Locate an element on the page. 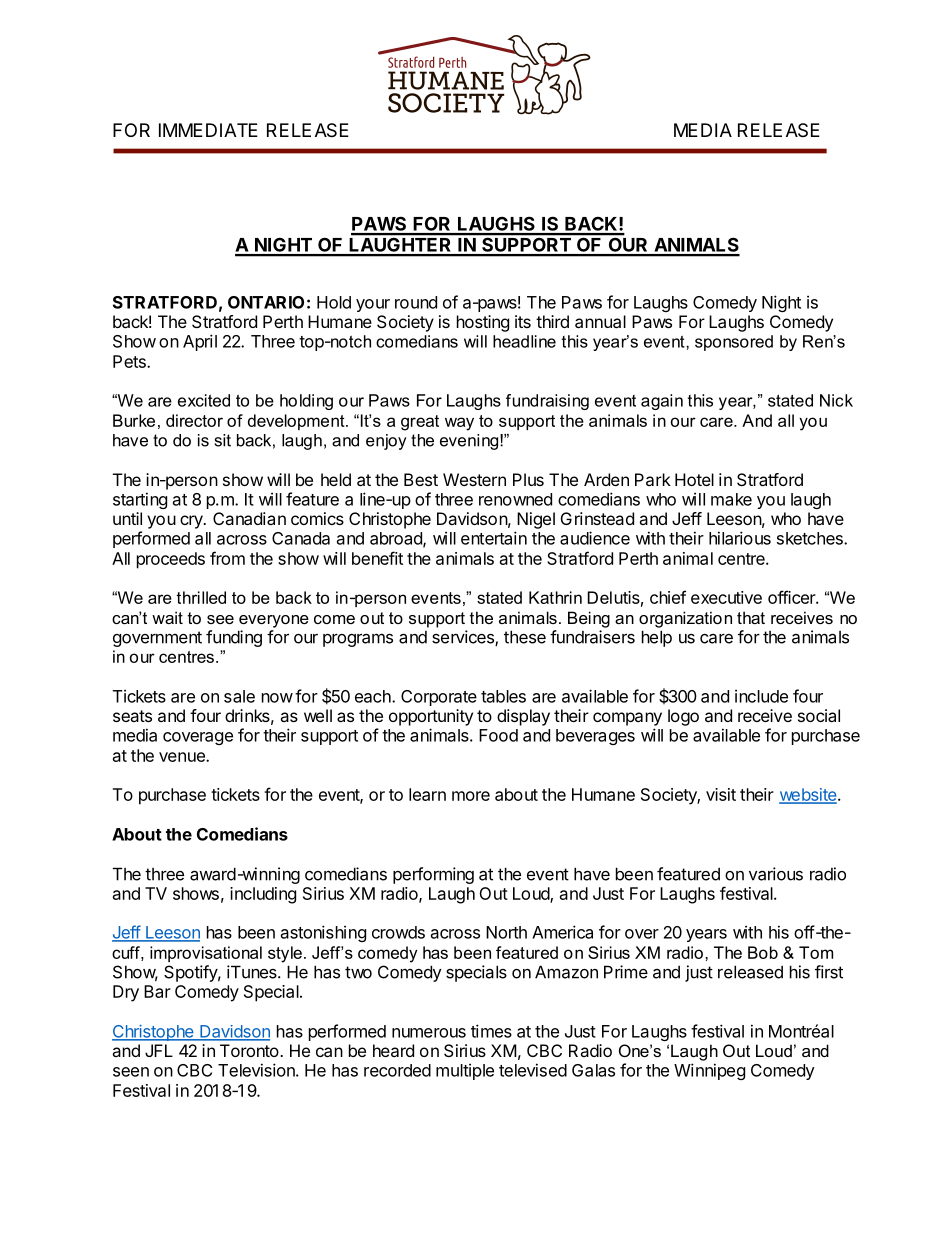 Image resolution: width=952 pixels, height=1233 pixels. tables is located at coordinates (503, 696).
